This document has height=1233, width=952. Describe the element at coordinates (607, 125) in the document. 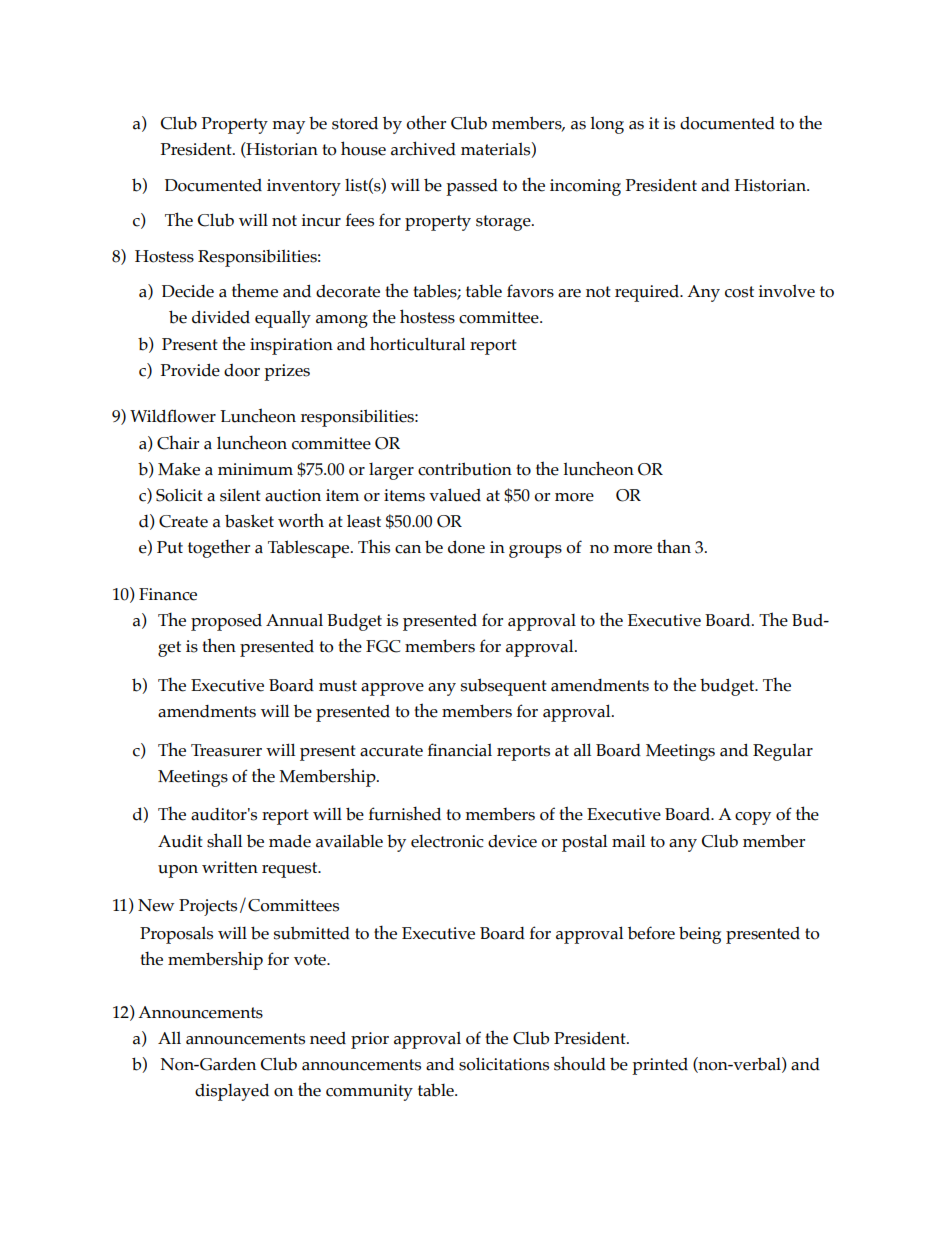

I see `long` at that location.
